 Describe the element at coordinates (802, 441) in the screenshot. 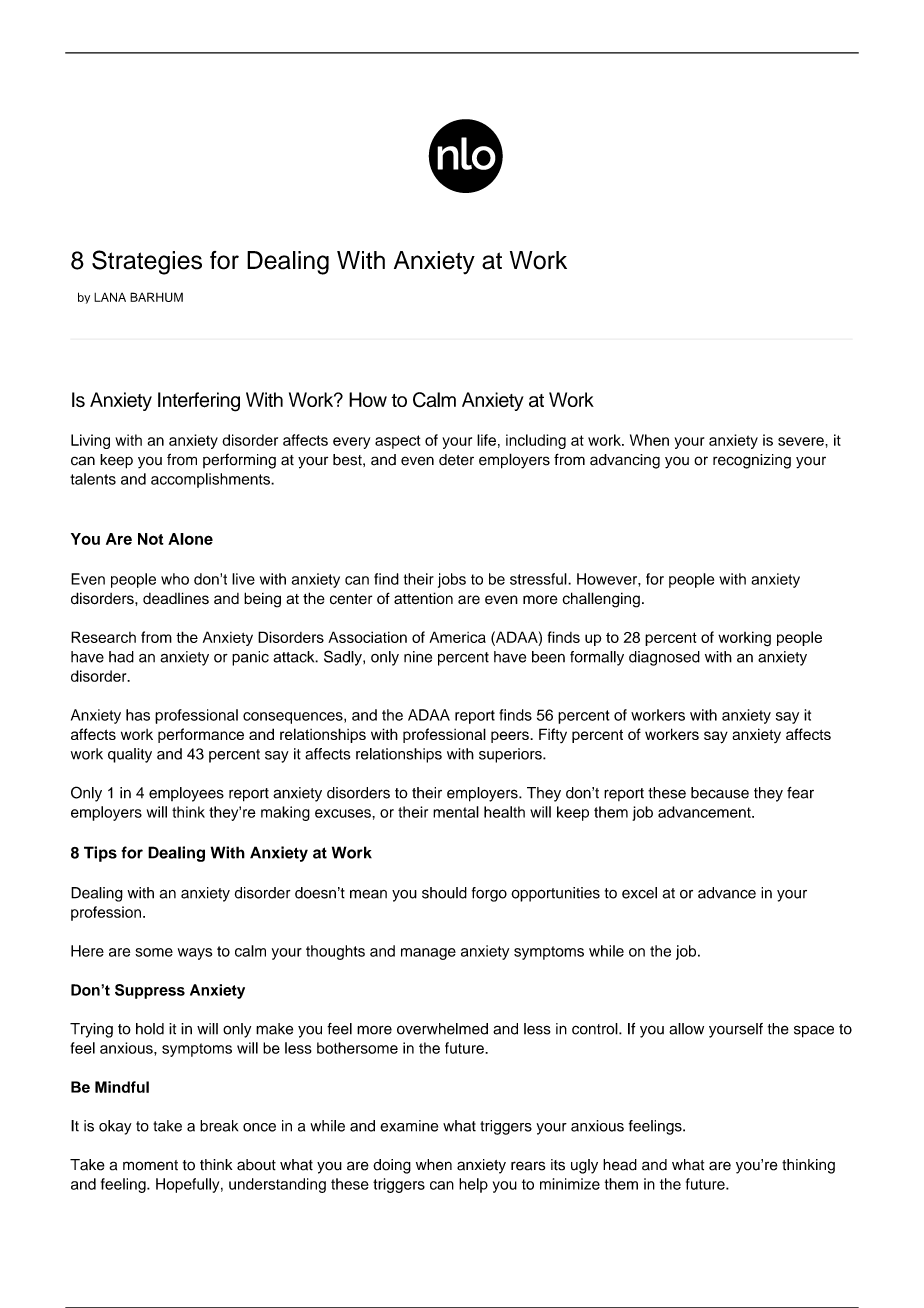

I see `severe` at that location.
